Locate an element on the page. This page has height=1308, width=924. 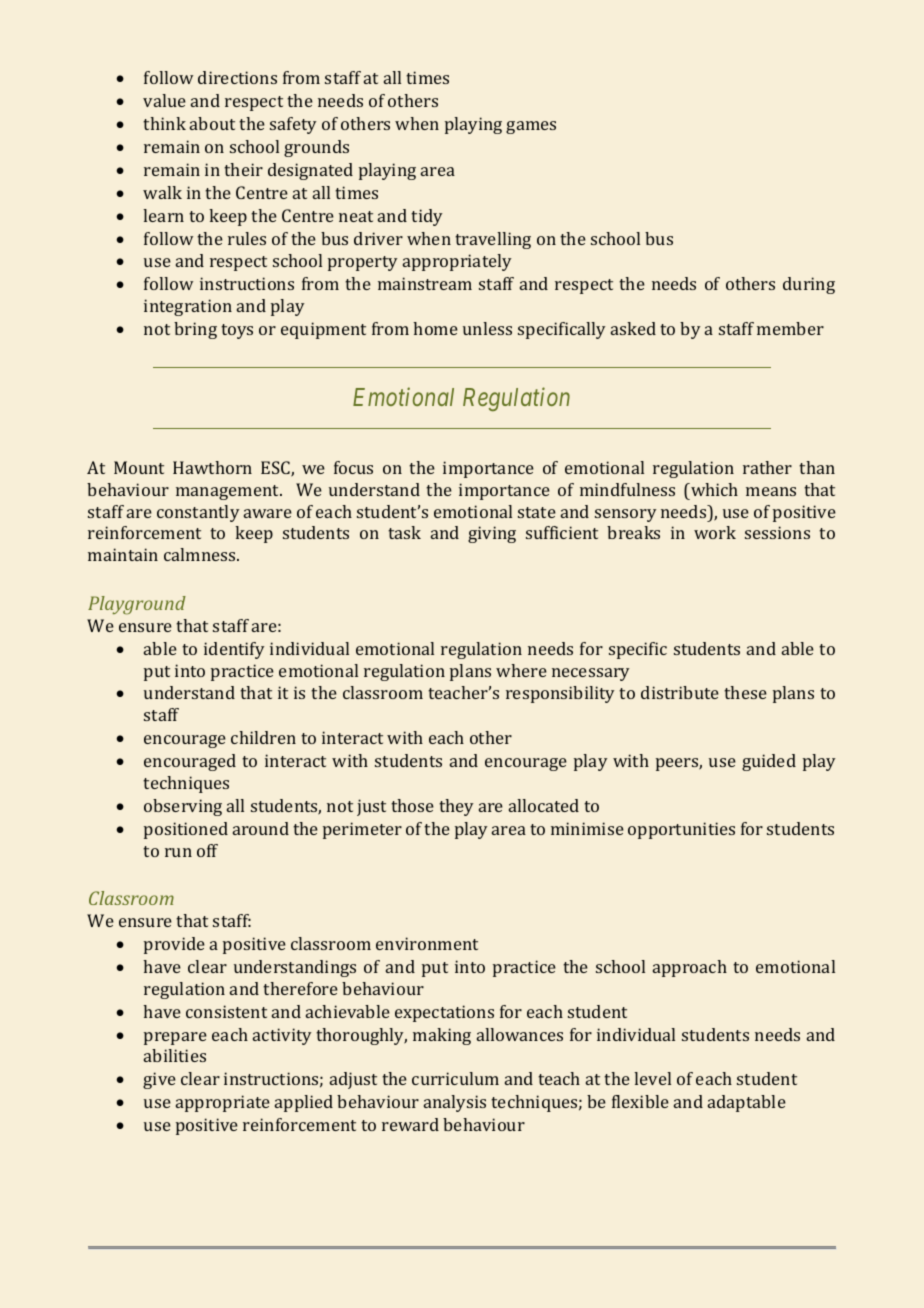
observing is located at coordinates (183, 807).
